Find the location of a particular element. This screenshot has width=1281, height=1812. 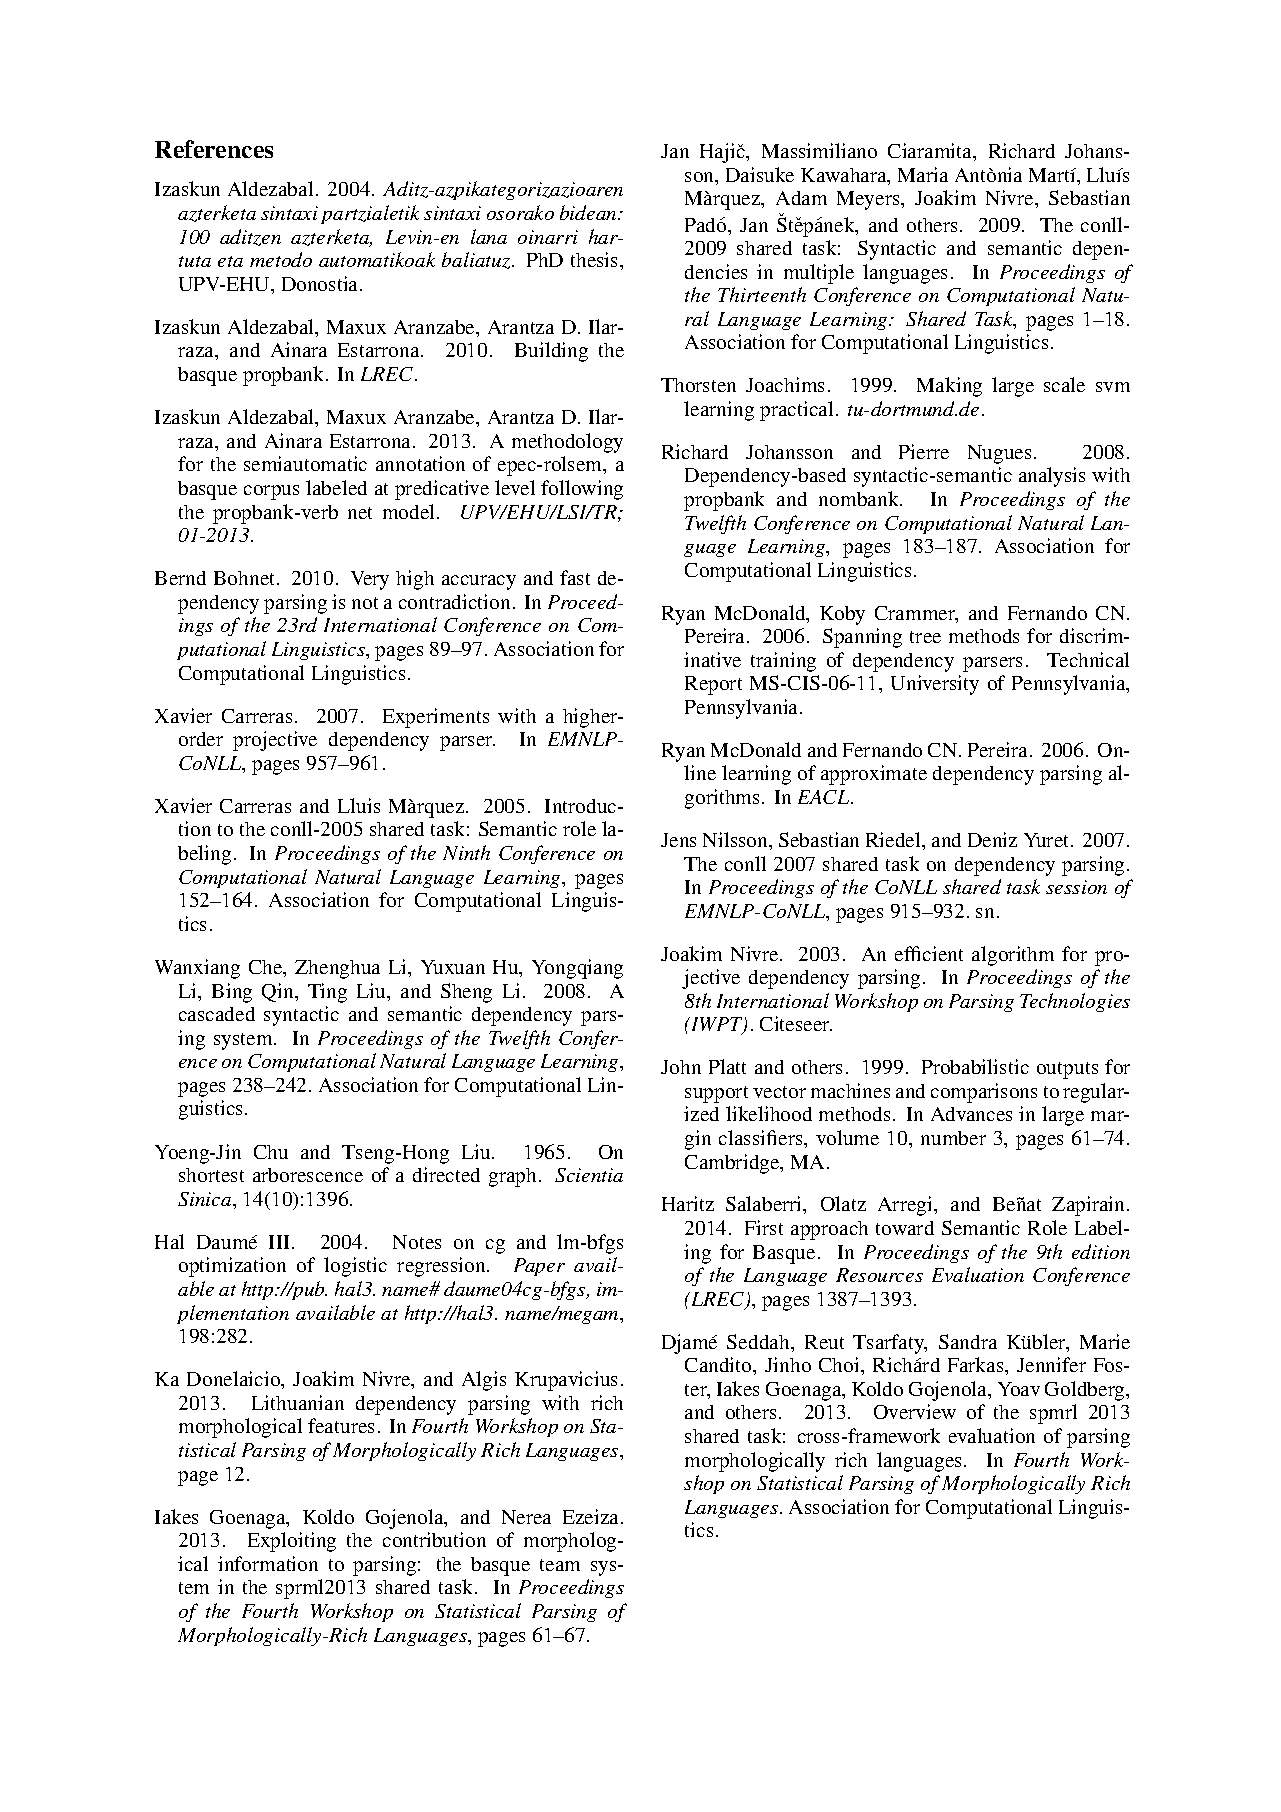

thesis is located at coordinates (596, 259).
